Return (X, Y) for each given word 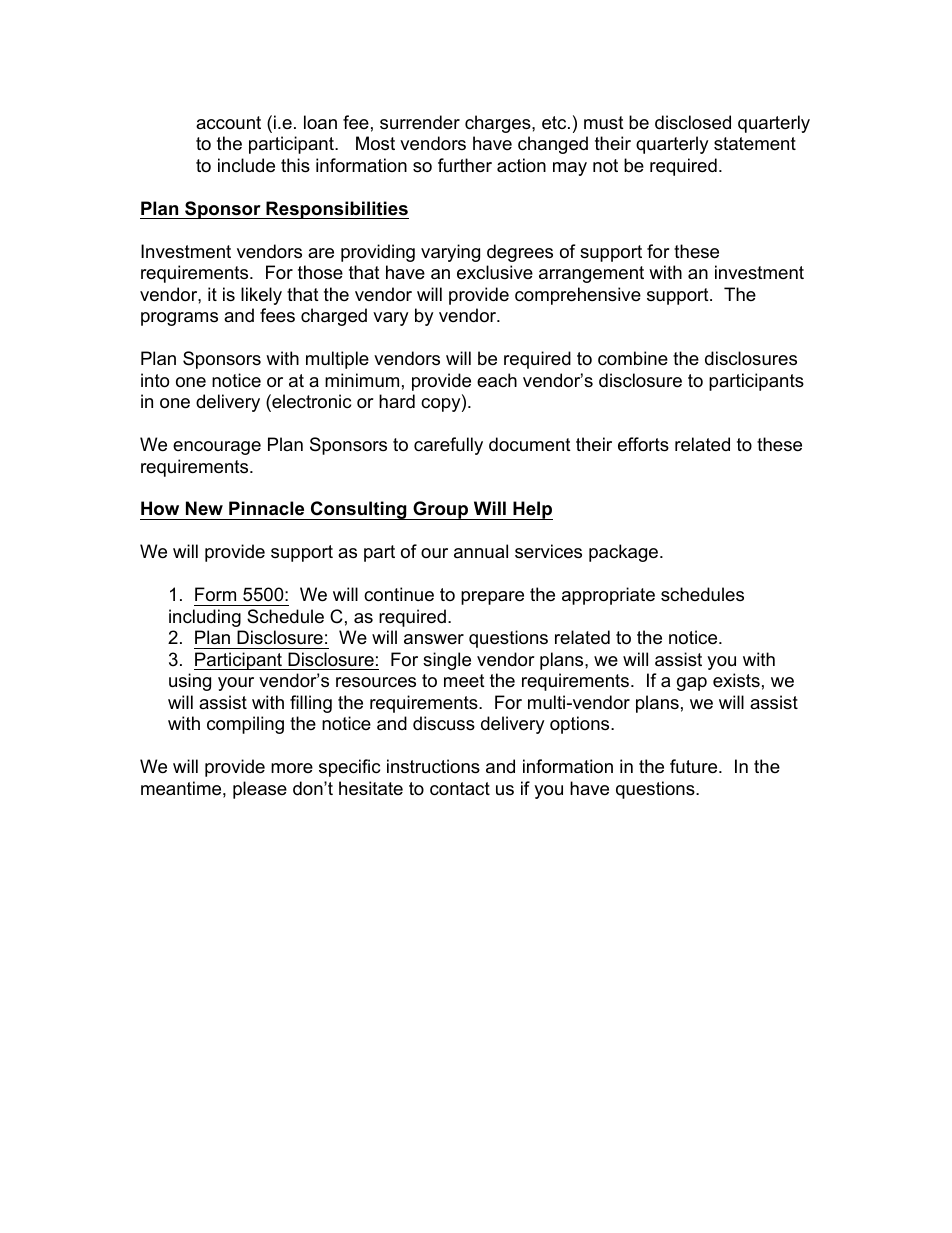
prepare (492, 598)
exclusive (495, 272)
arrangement (591, 274)
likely (261, 296)
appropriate (608, 596)
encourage (217, 448)
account (228, 123)
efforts (643, 444)
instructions (433, 766)
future (695, 766)
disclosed (693, 122)
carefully (448, 446)
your (236, 684)
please (260, 790)
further (465, 165)
